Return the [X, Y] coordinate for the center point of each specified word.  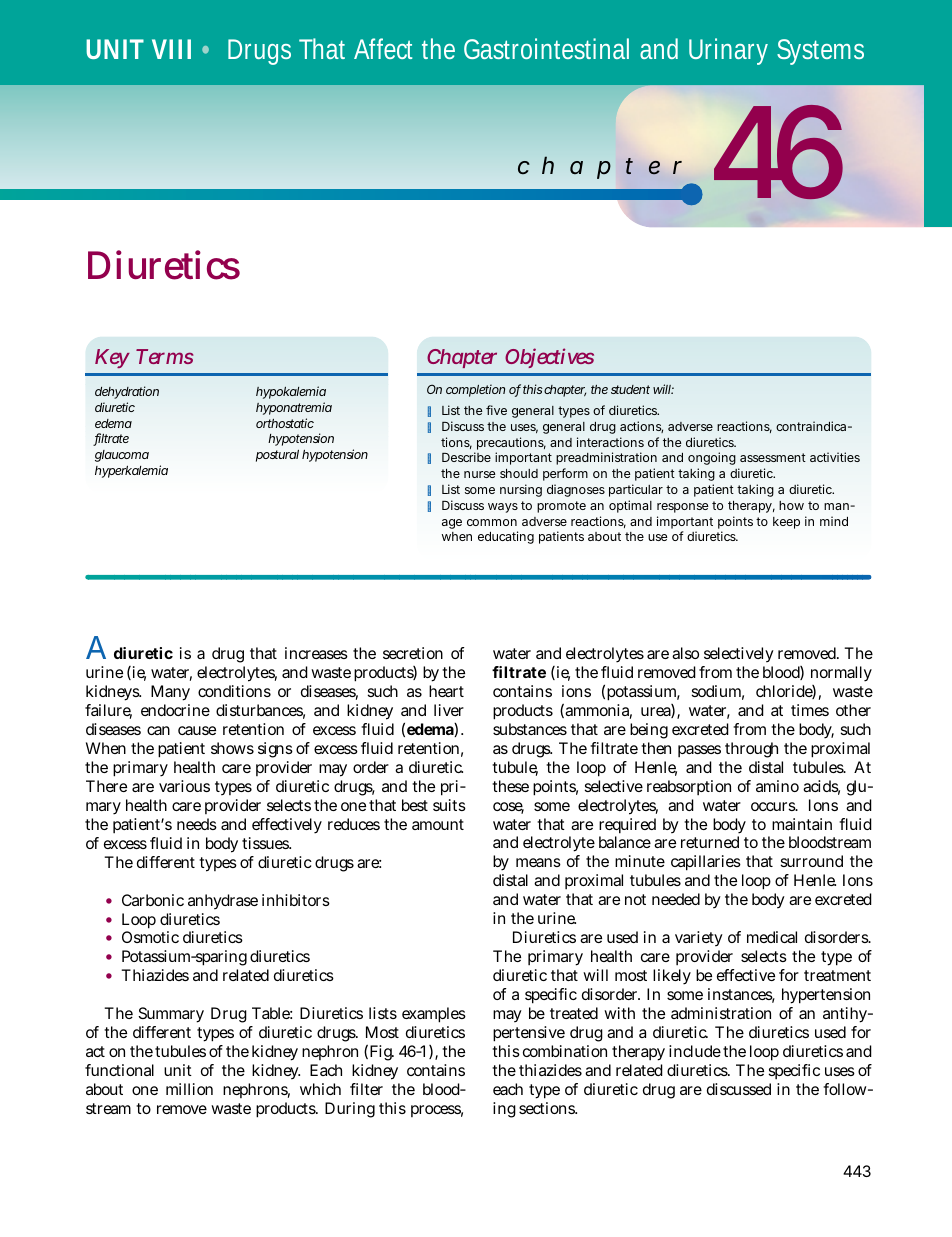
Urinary [728, 51]
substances [530, 729]
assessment [773, 457]
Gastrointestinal [546, 48]
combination [565, 1051]
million [189, 1089]
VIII [171, 49]
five [496, 410]
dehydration [127, 392]
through [751, 750]
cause [197, 730]
